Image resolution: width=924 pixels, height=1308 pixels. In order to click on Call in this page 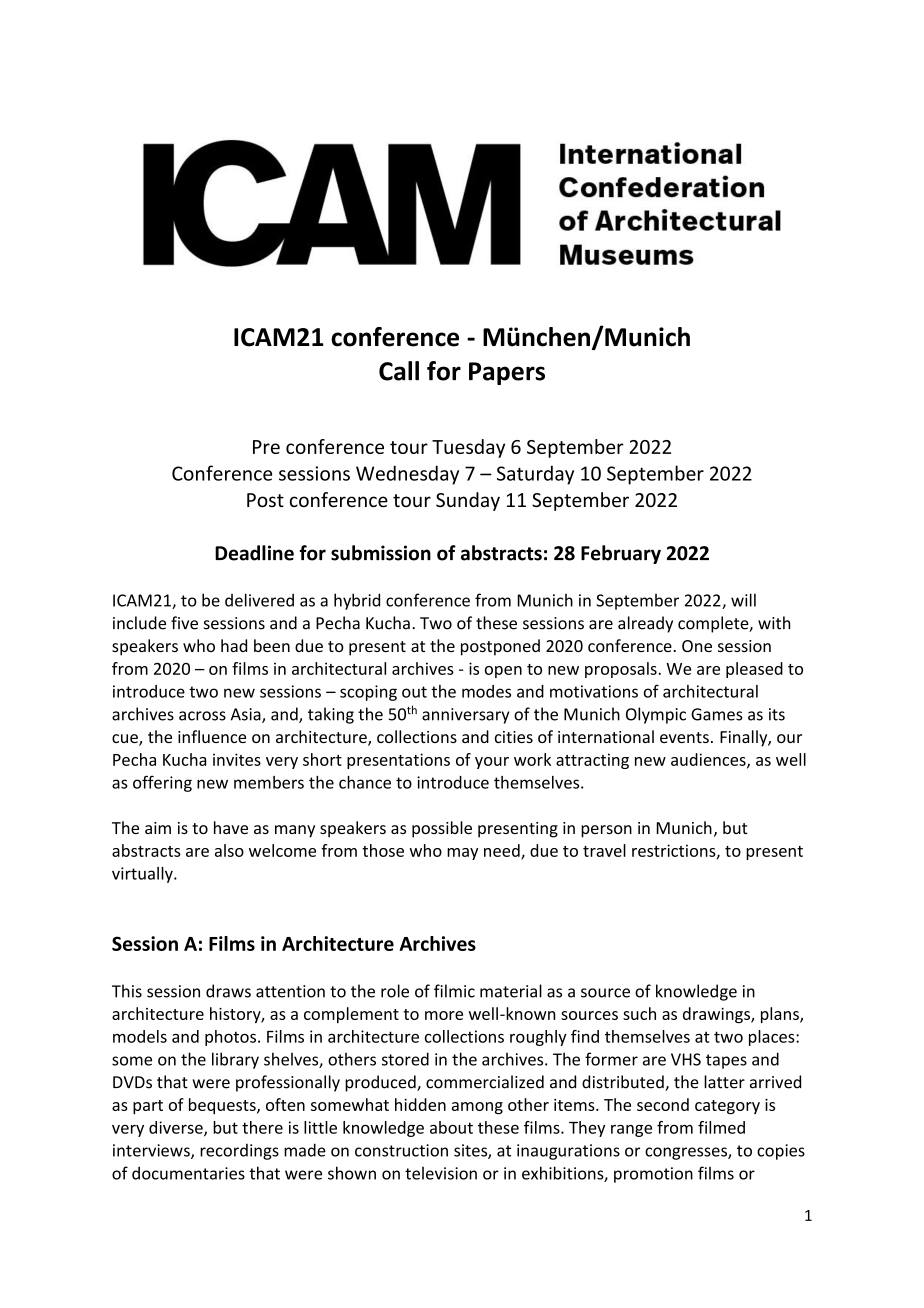, I will do `click(399, 371)`.
